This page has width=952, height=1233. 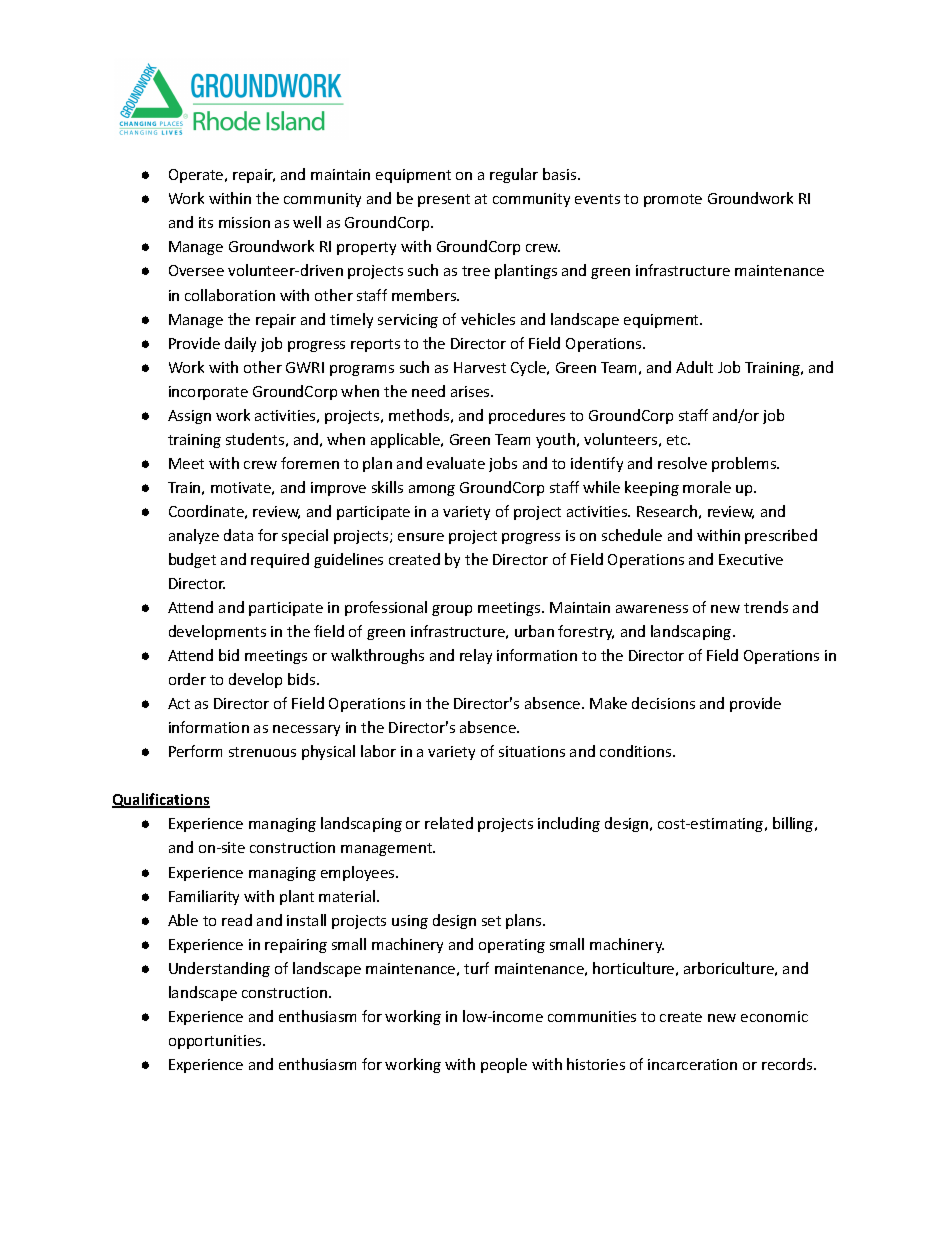 I want to click on promote, so click(x=673, y=200).
